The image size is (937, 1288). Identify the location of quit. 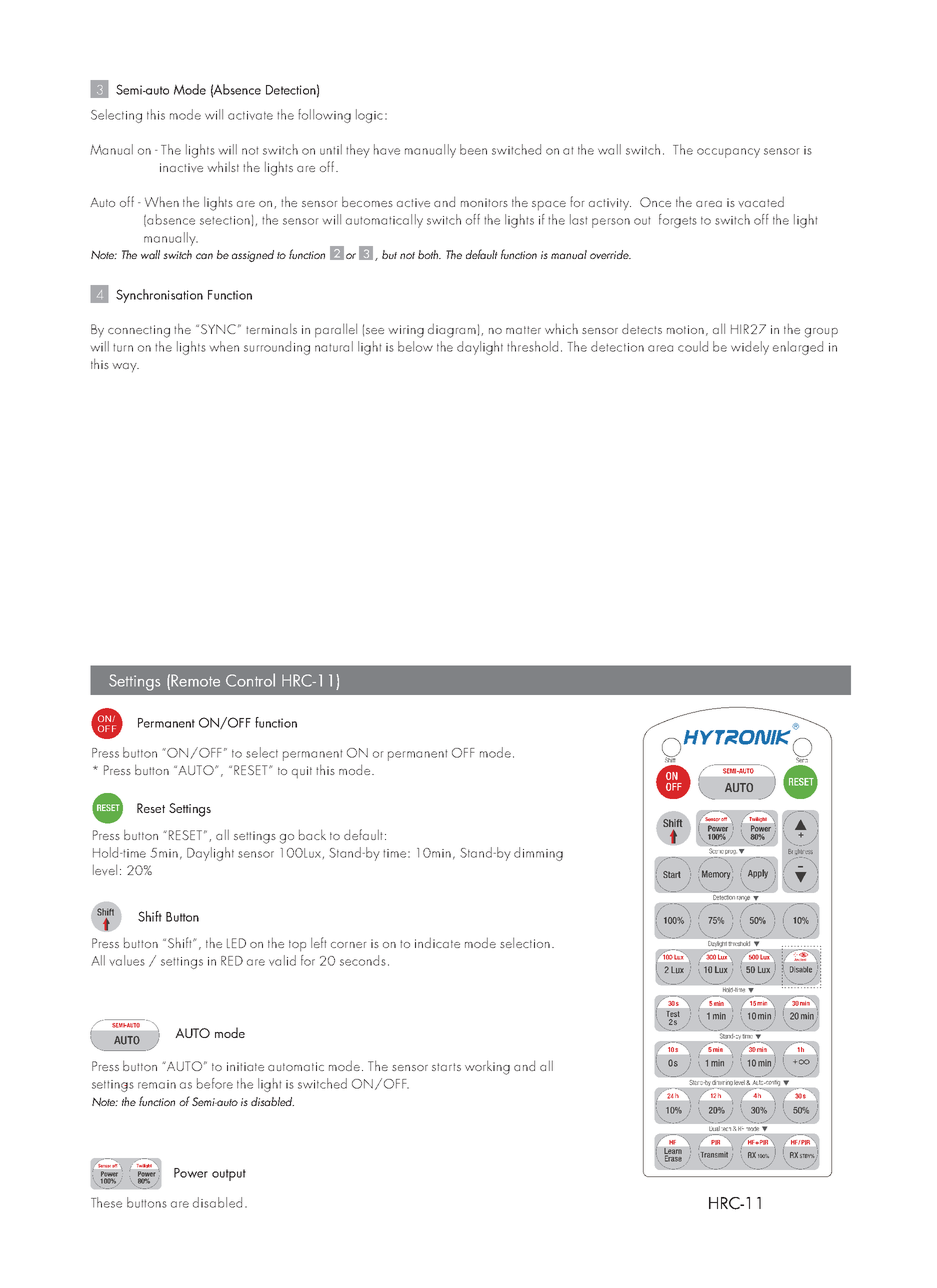
(302, 772).
